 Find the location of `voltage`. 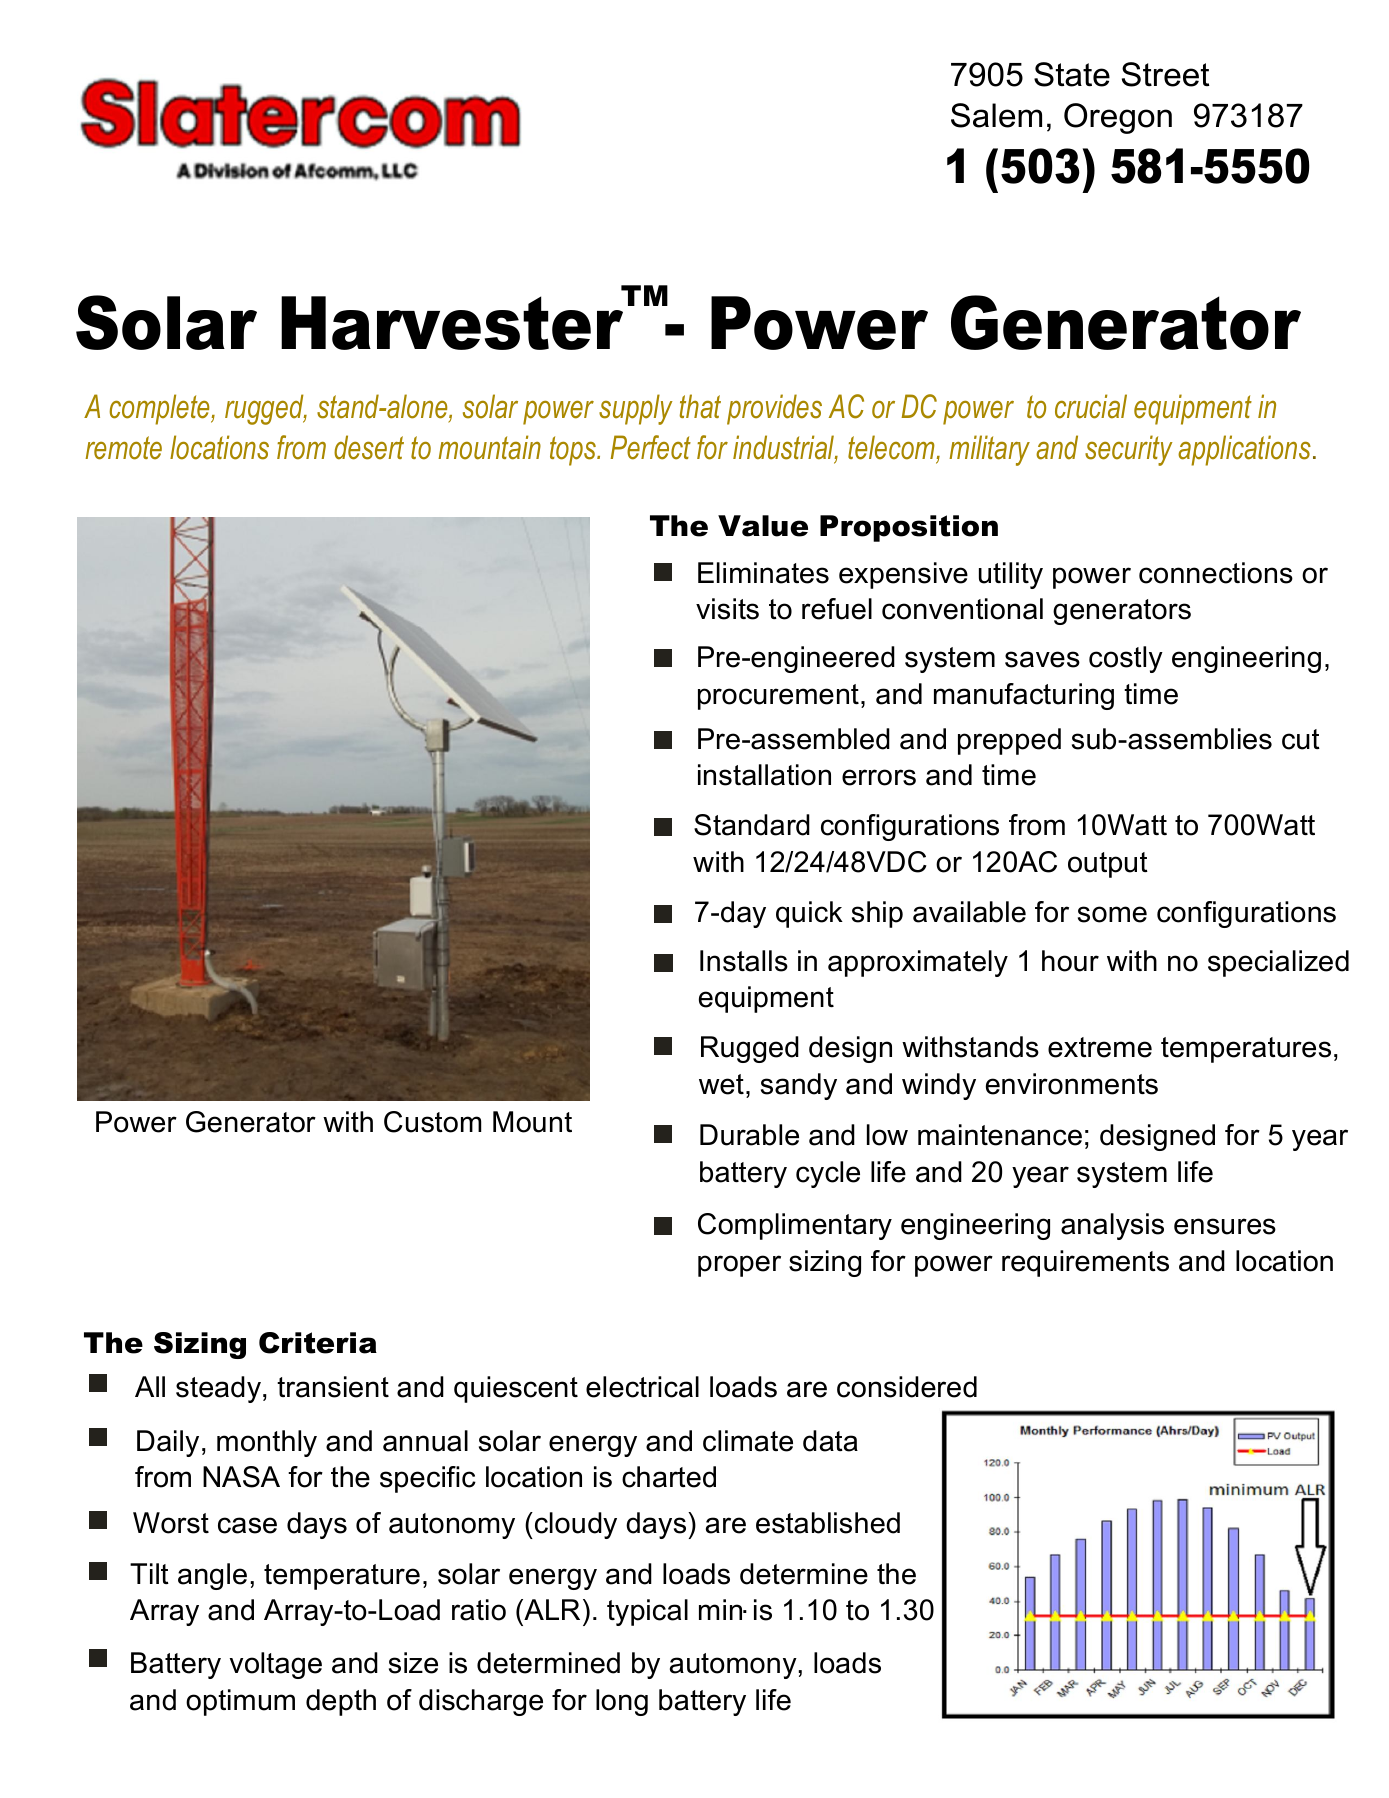

voltage is located at coordinates (276, 1665).
